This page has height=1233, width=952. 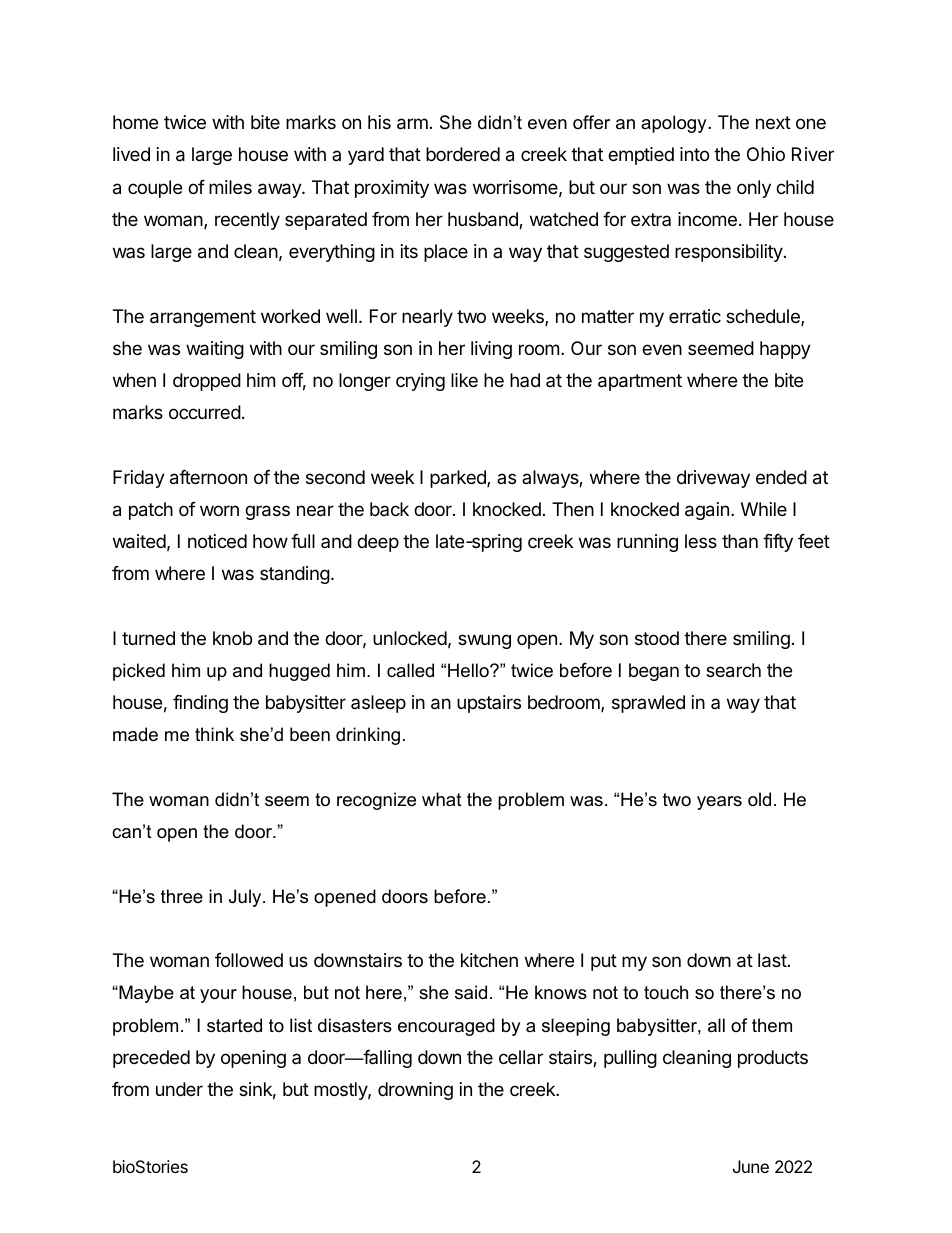 I want to click on what, so click(x=442, y=799).
